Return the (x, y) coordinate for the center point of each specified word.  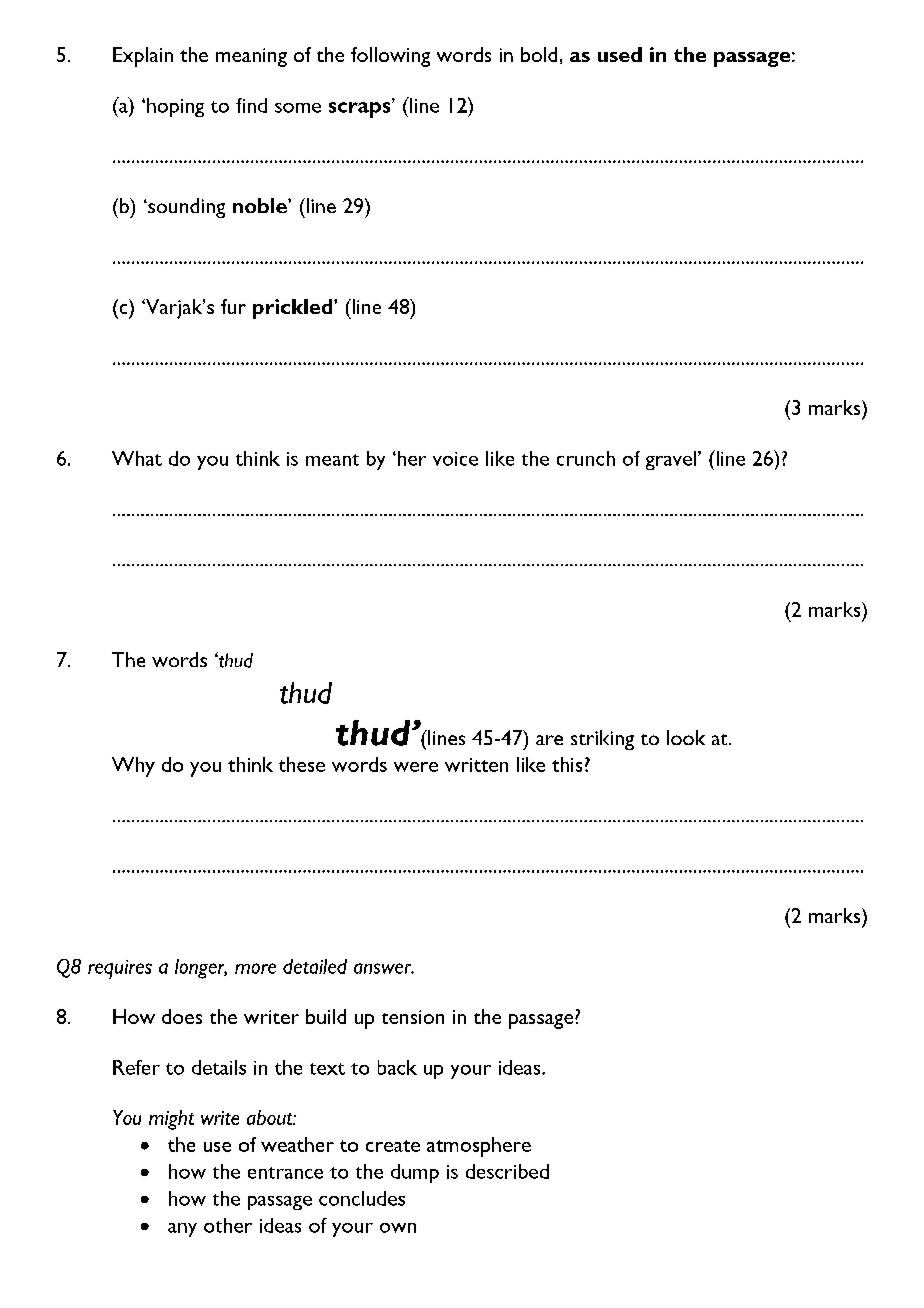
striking (602, 740)
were (416, 767)
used (620, 54)
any (182, 1230)
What (137, 458)
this (567, 764)
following (390, 57)
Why (133, 767)
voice (455, 459)
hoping (175, 107)
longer (201, 969)
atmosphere (479, 1147)
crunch (586, 458)
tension (413, 1017)
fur (233, 306)
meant (332, 460)
